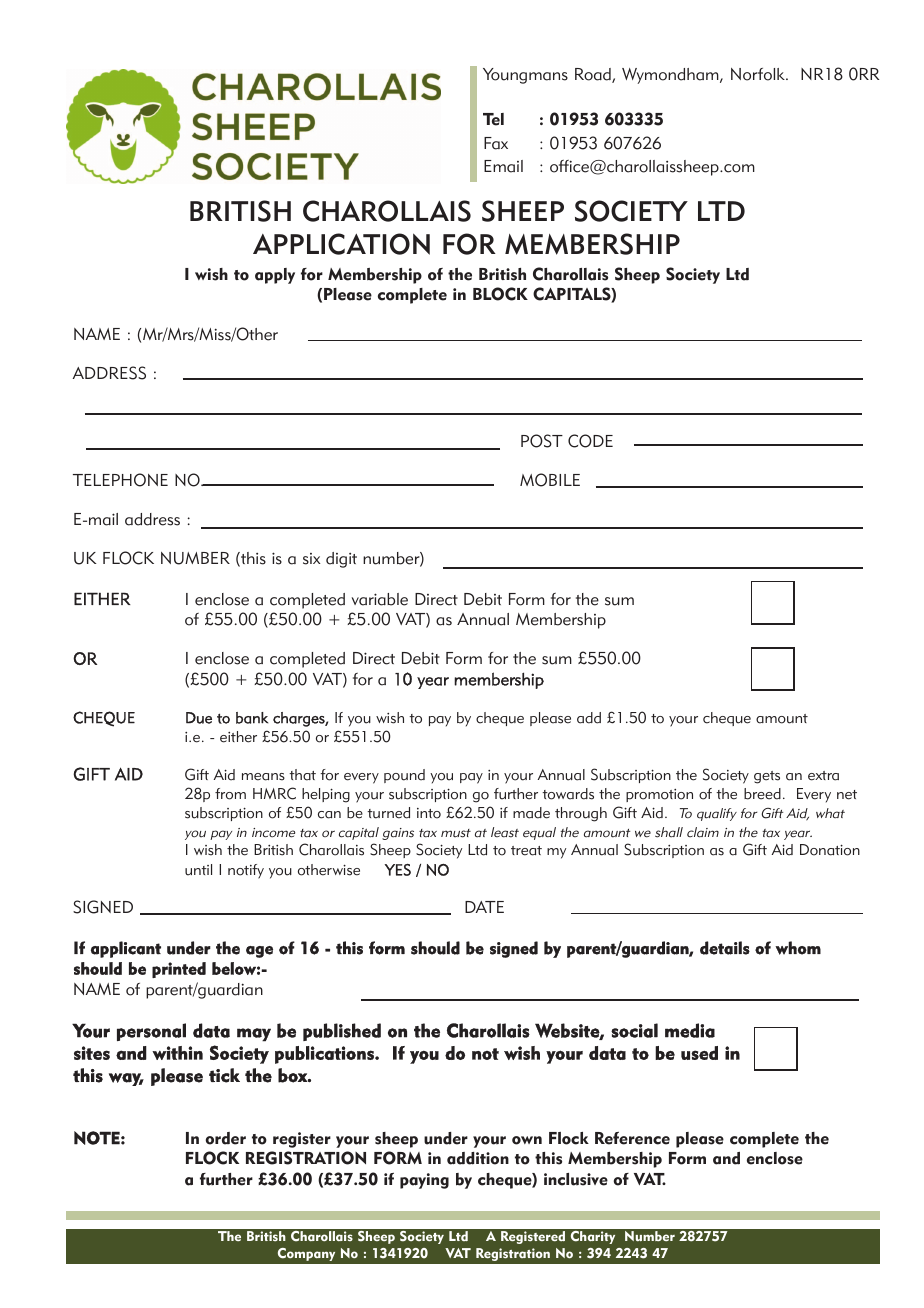 This screenshot has height=1308, width=924. Describe the element at coordinates (759, 74) in the screenshot. I see `Norfolk` at that location.
